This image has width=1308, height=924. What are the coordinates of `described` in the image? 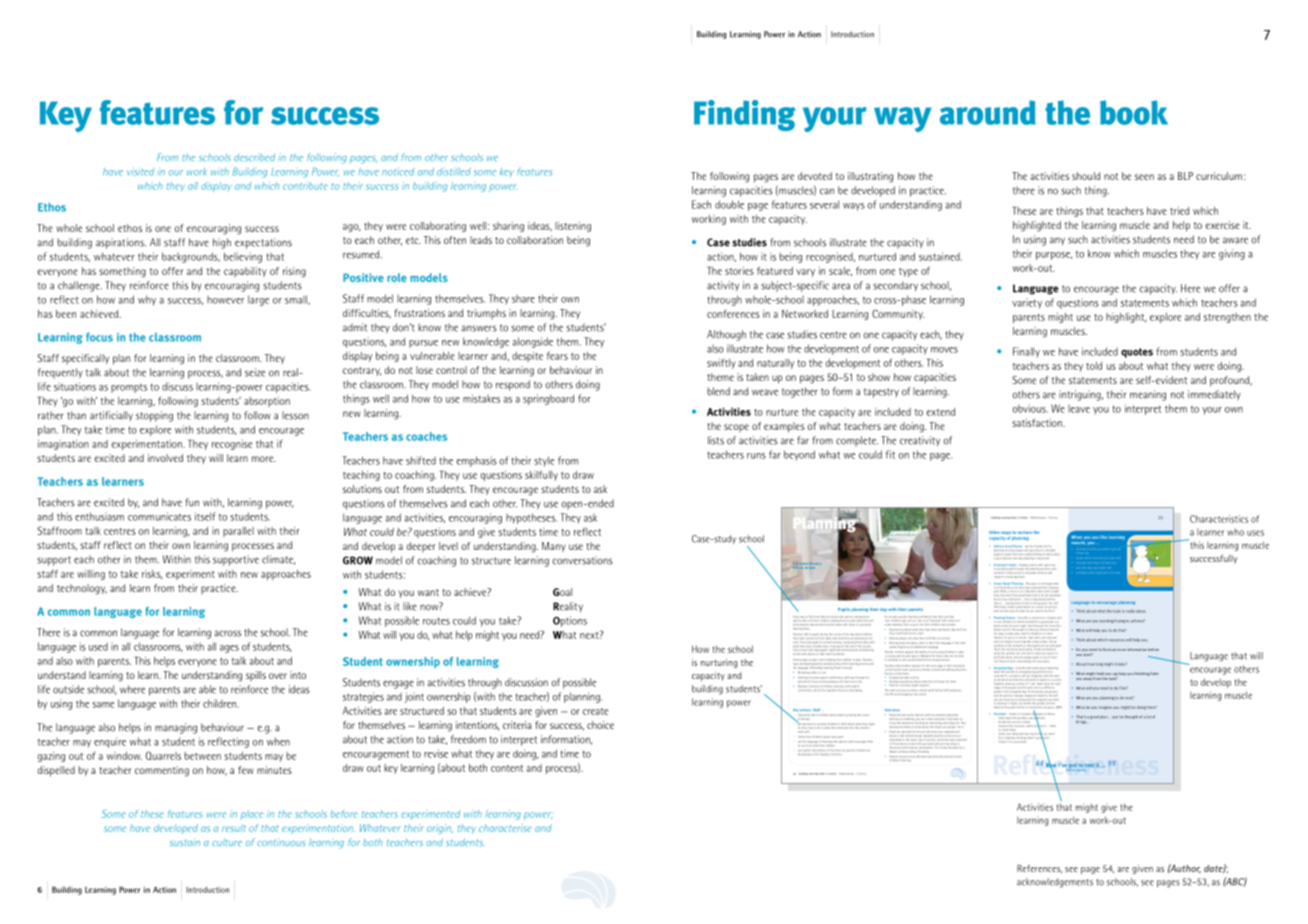 It's located at (254, 157).
